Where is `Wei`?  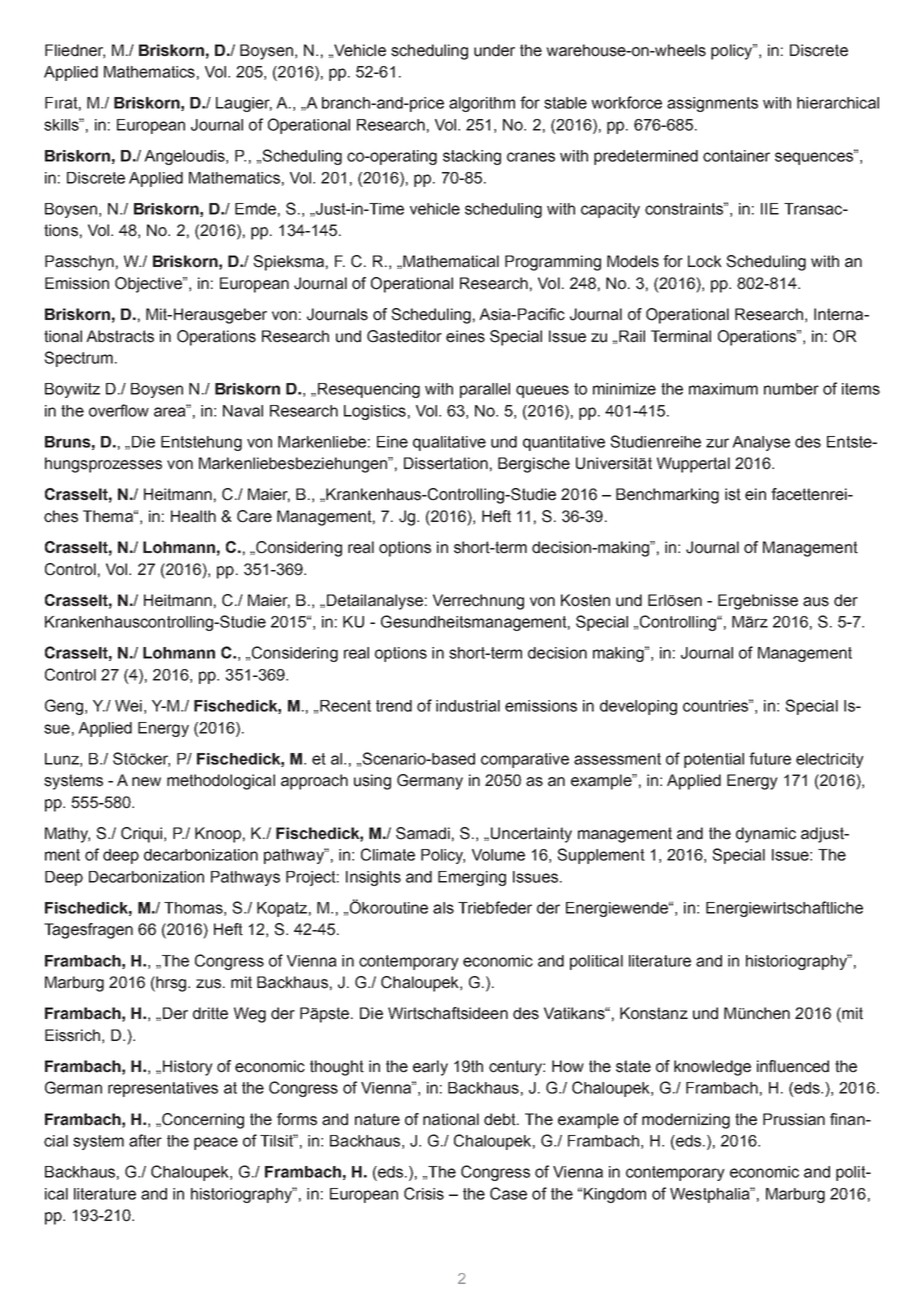
Wei is located at coordinates (128, 706).
